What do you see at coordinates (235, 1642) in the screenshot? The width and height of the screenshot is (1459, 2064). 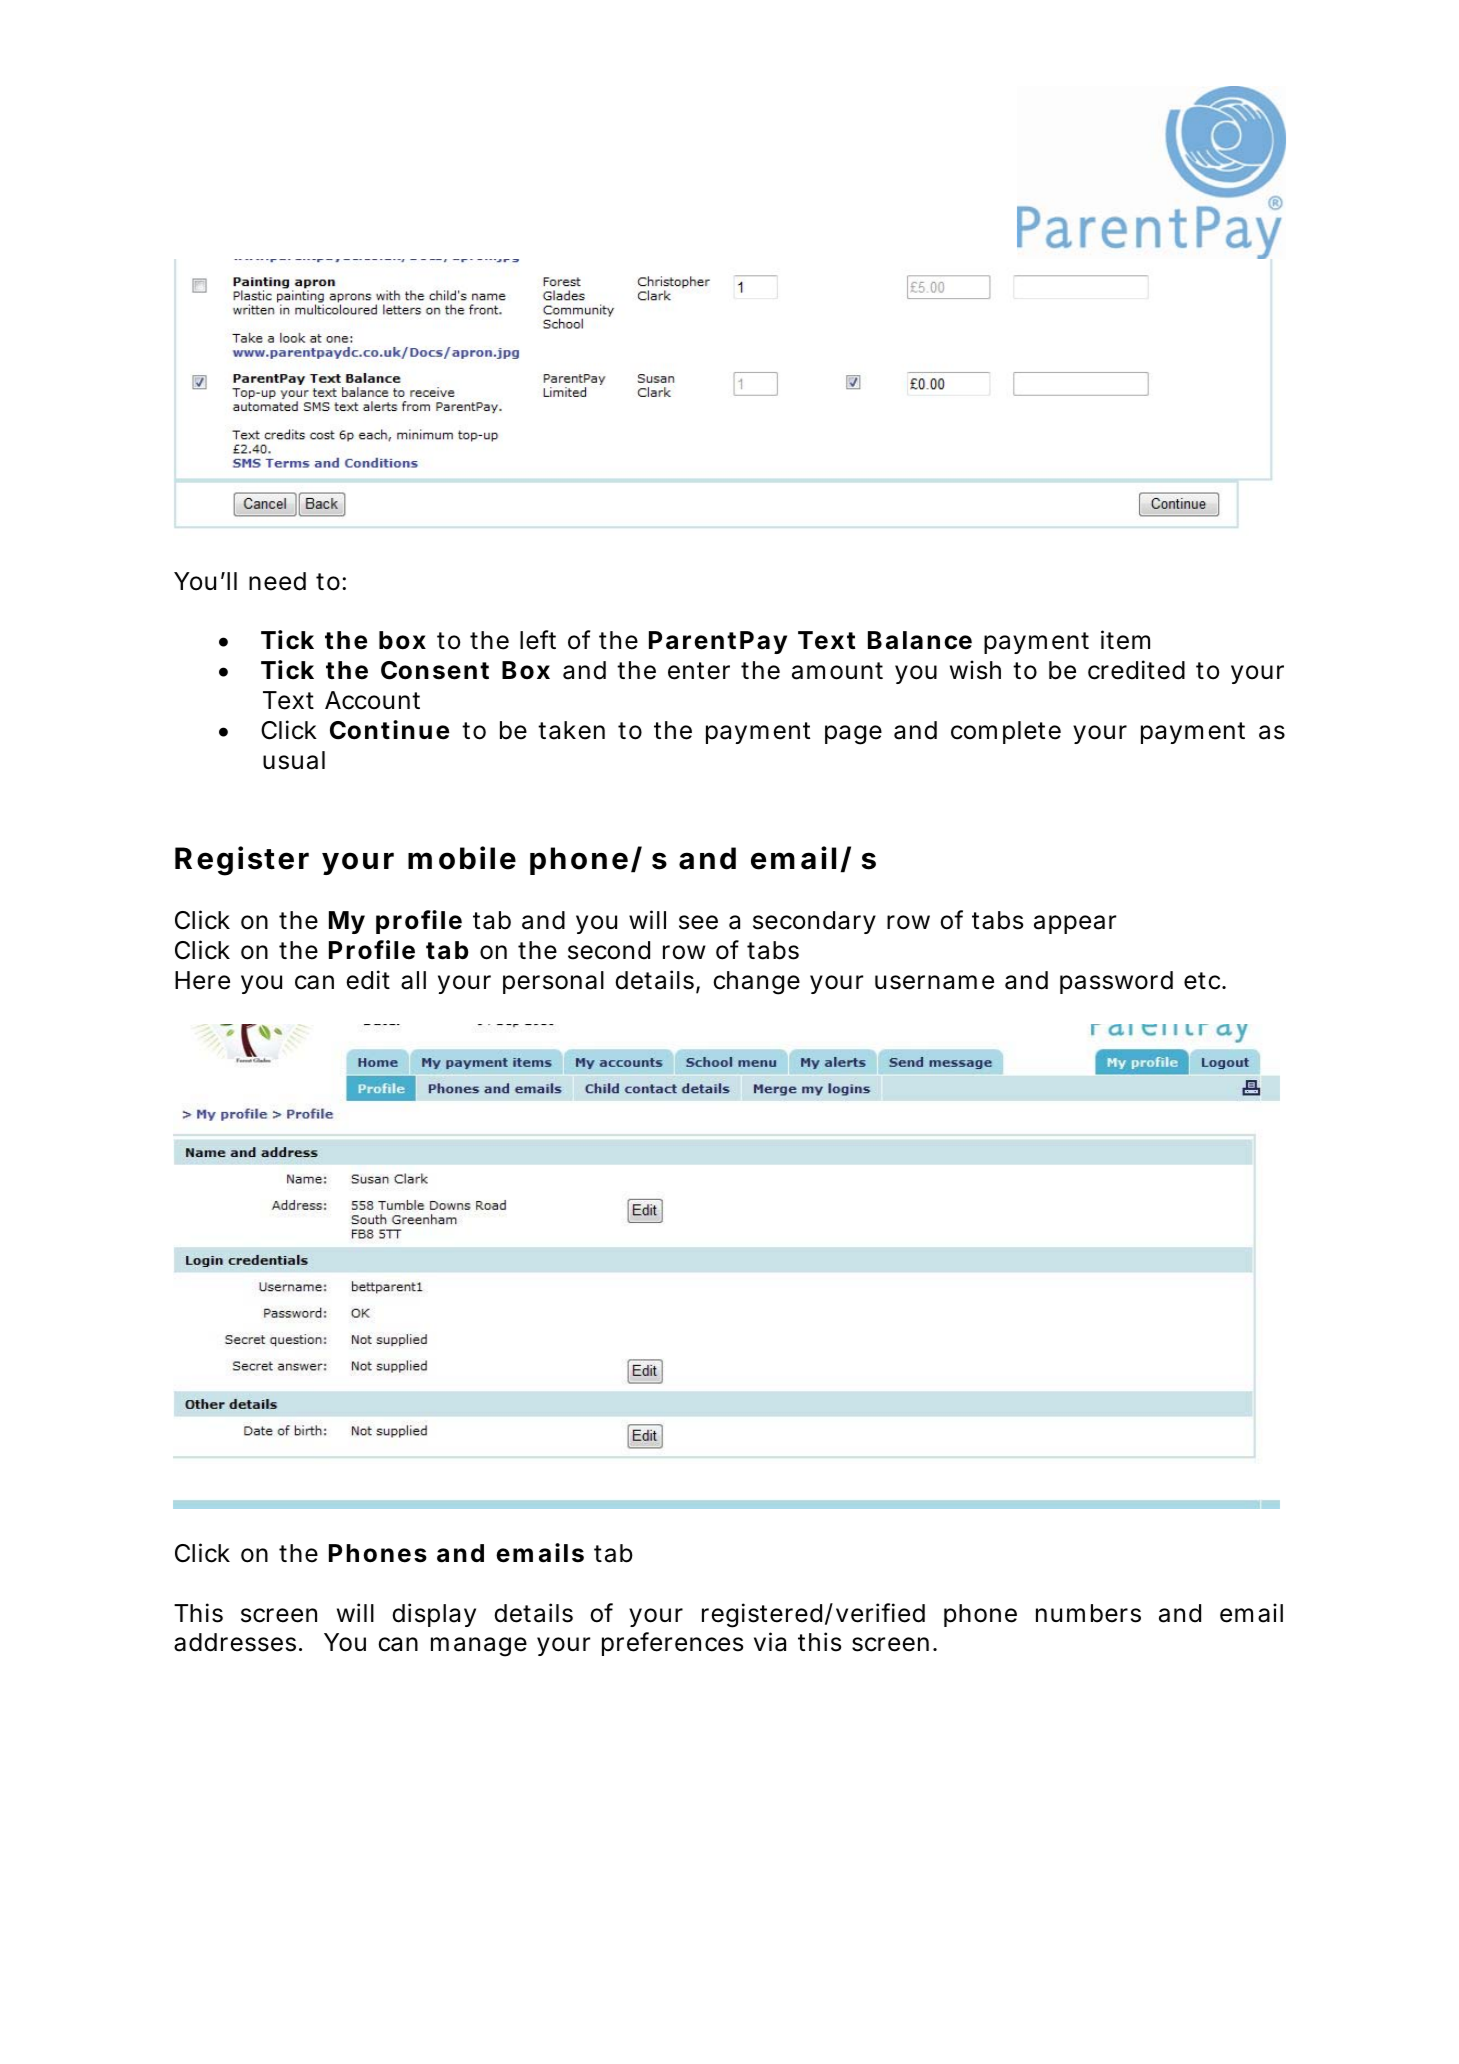 I see `addresses` at bounding box center [235, 1642].
